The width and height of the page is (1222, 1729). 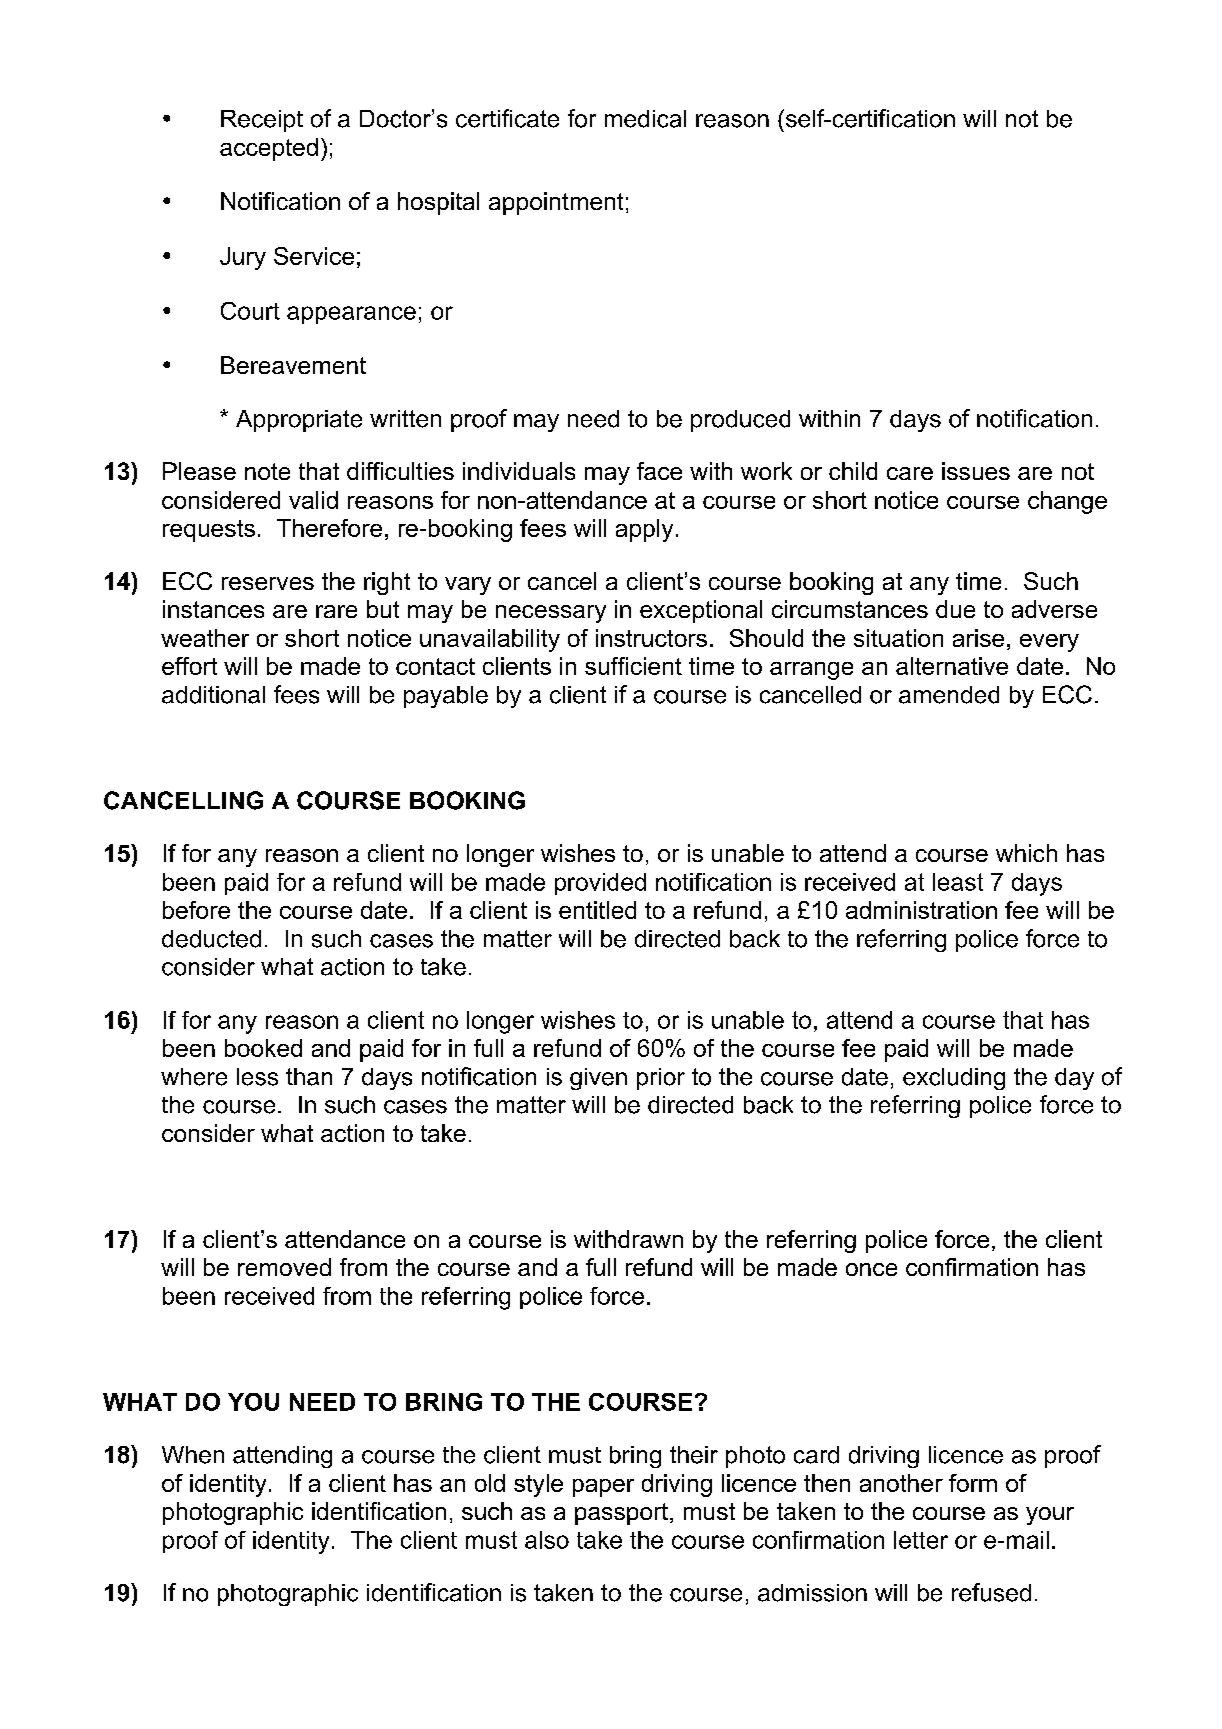 What do you see at coordinates (284, 1267) in the page?
I see `removed` at bounding box center [284, 1267].
